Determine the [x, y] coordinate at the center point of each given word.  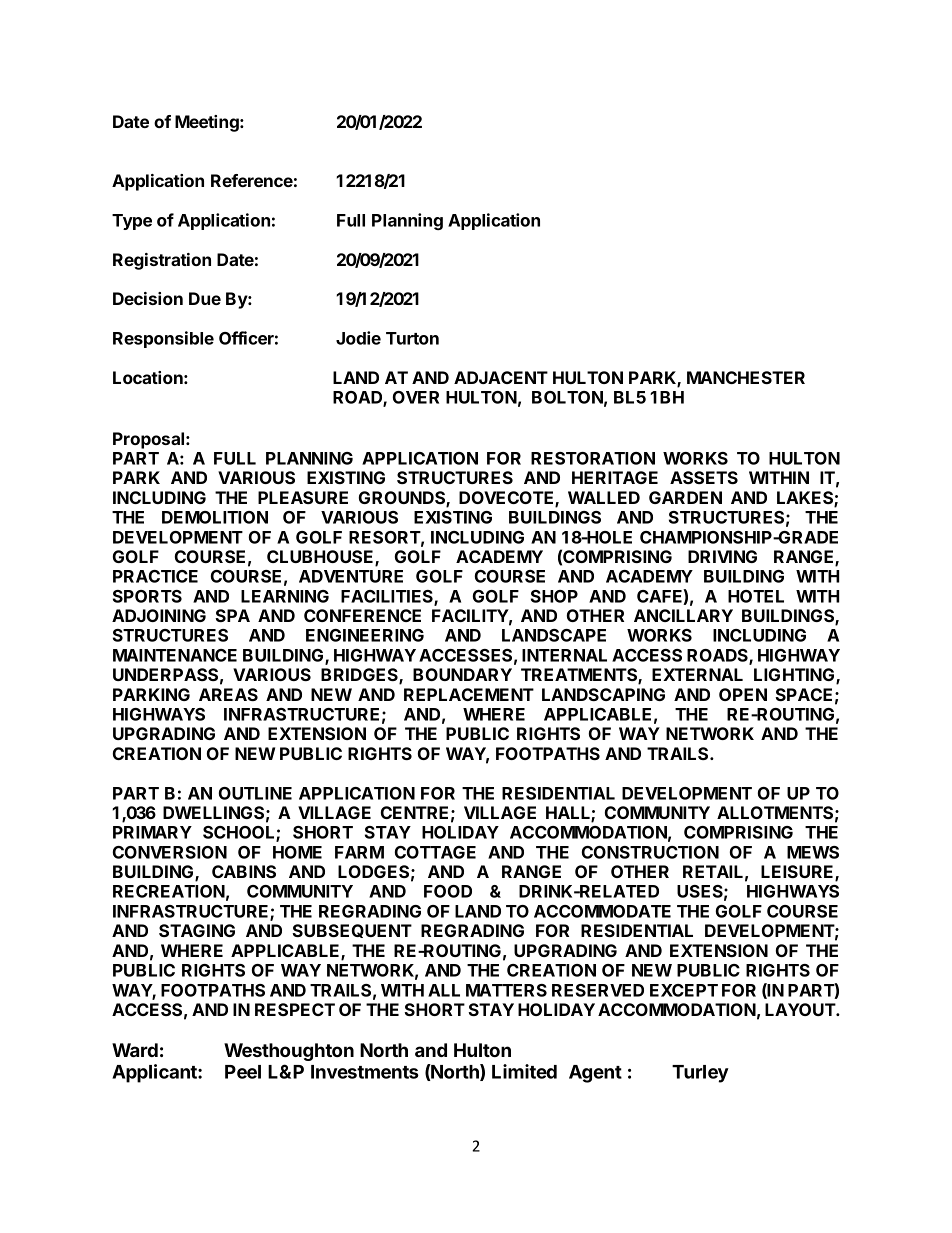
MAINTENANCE [175, 655]
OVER [416, 397]
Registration [162, 261]
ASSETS [704, 477]
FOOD [448, 891]
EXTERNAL [697, 674]
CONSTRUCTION [650, 852]
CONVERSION [170, 852]
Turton [412, 338]
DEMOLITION [215, 517]
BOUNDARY [462, 674]
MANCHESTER [746, 377]
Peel [243, 1072]
